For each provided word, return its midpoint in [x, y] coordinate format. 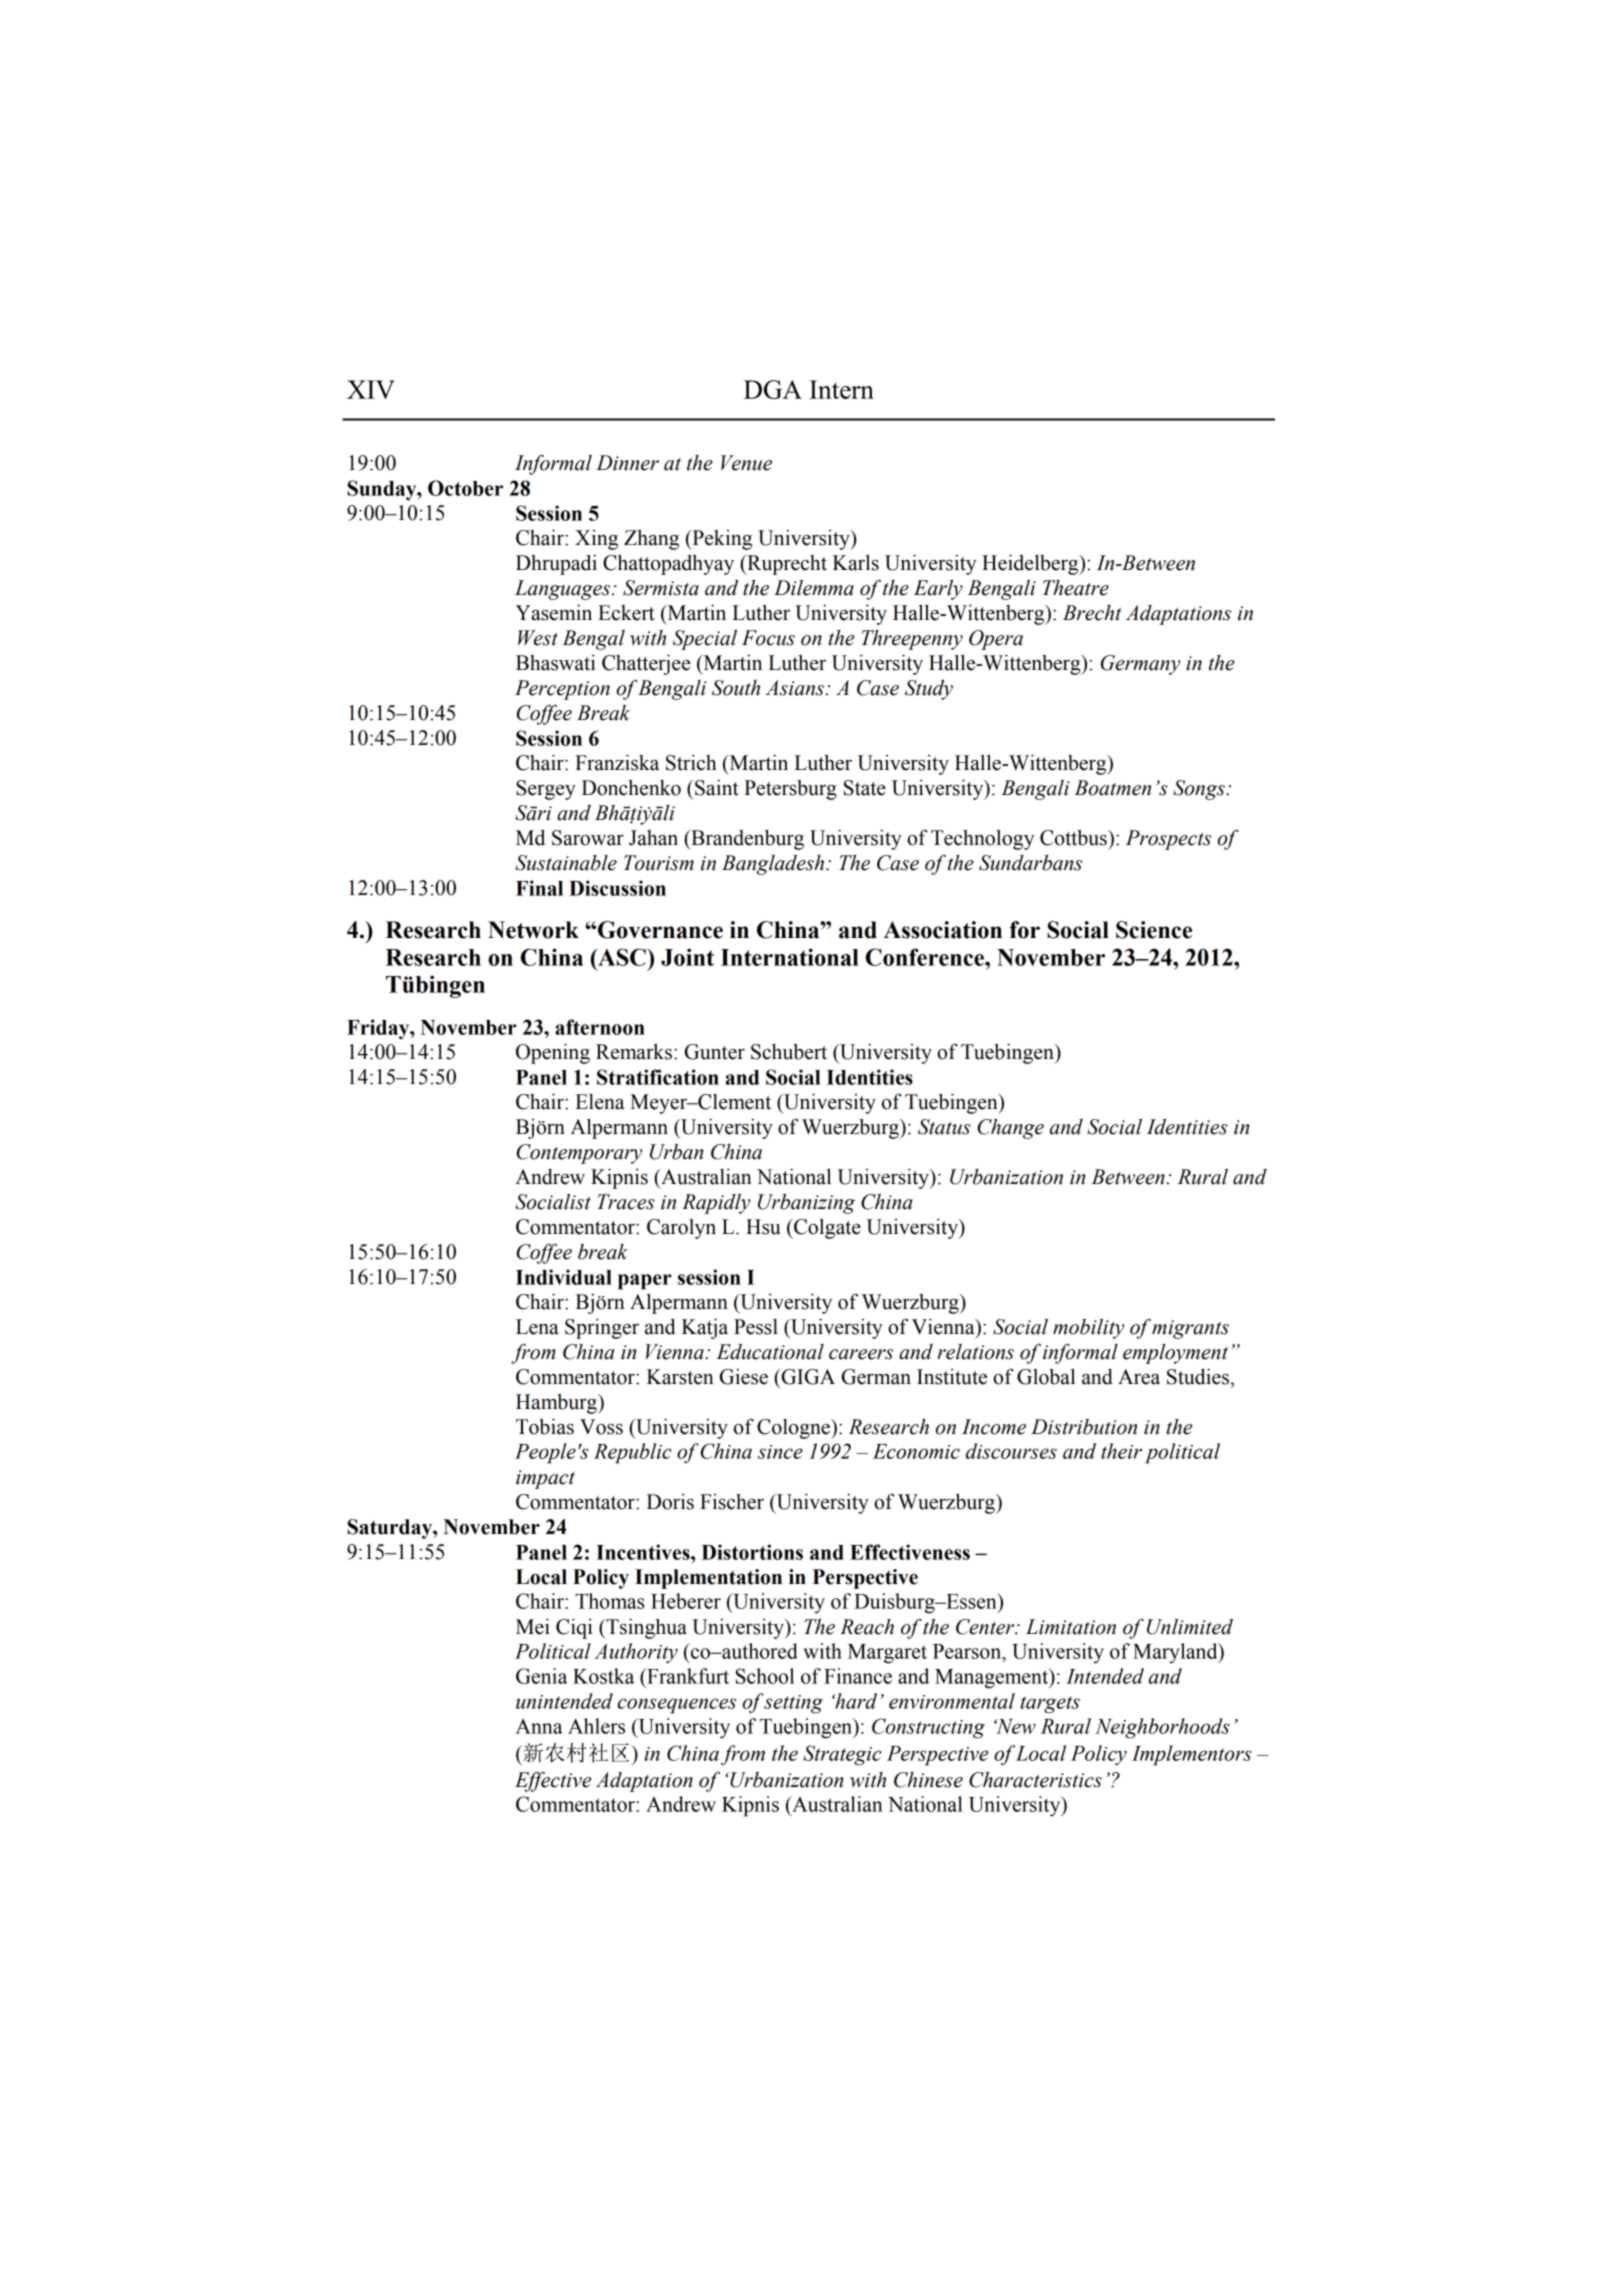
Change [1010, 1129]
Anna [539, 1726]
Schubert [789, 1051]
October [465, 488]
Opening [553, 1053]
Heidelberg [1031, 564]
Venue [746, 463]
